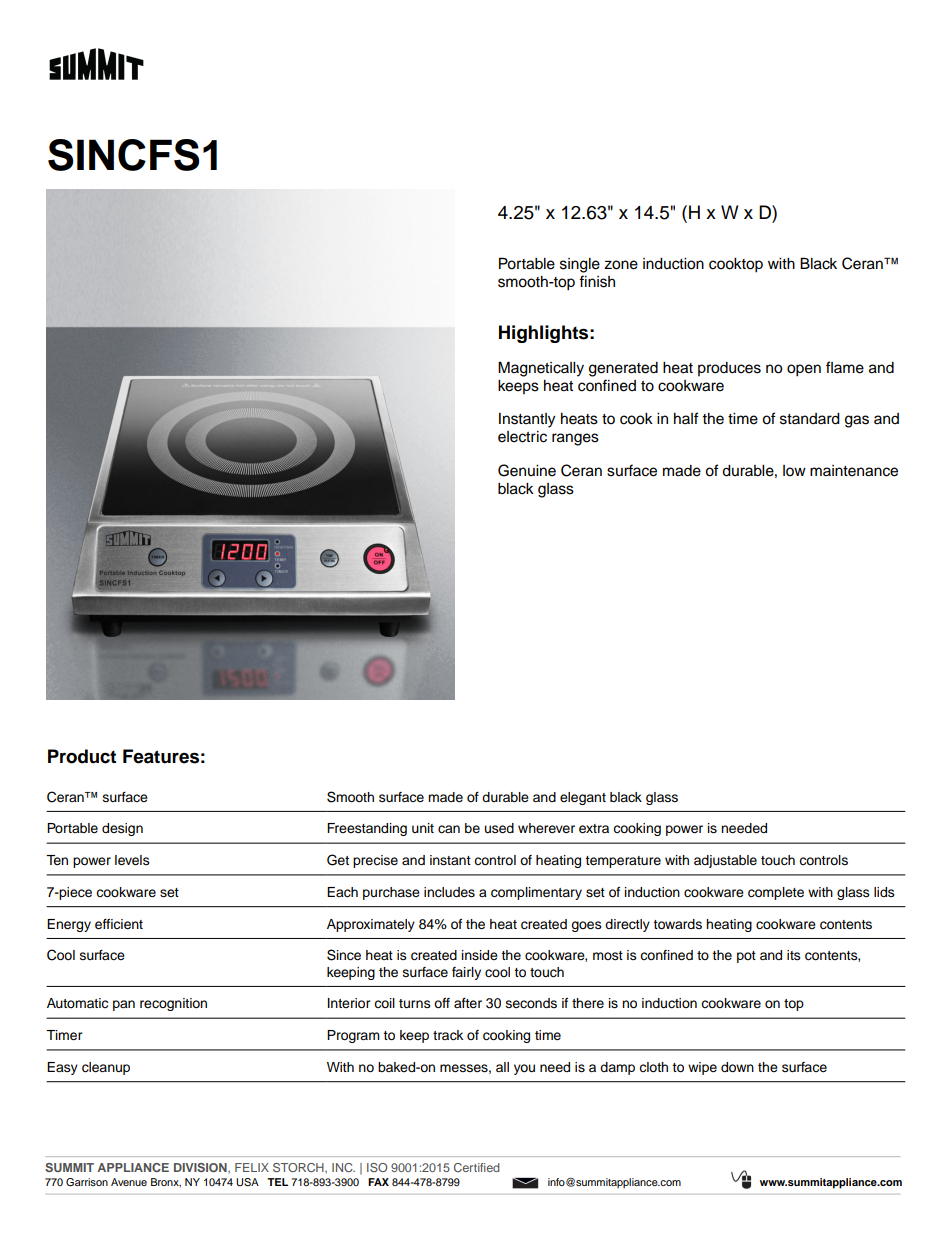  What do you see at coordinates (580, 265) in the screenshot?
I see `single` at bounding box center [580, 265].
